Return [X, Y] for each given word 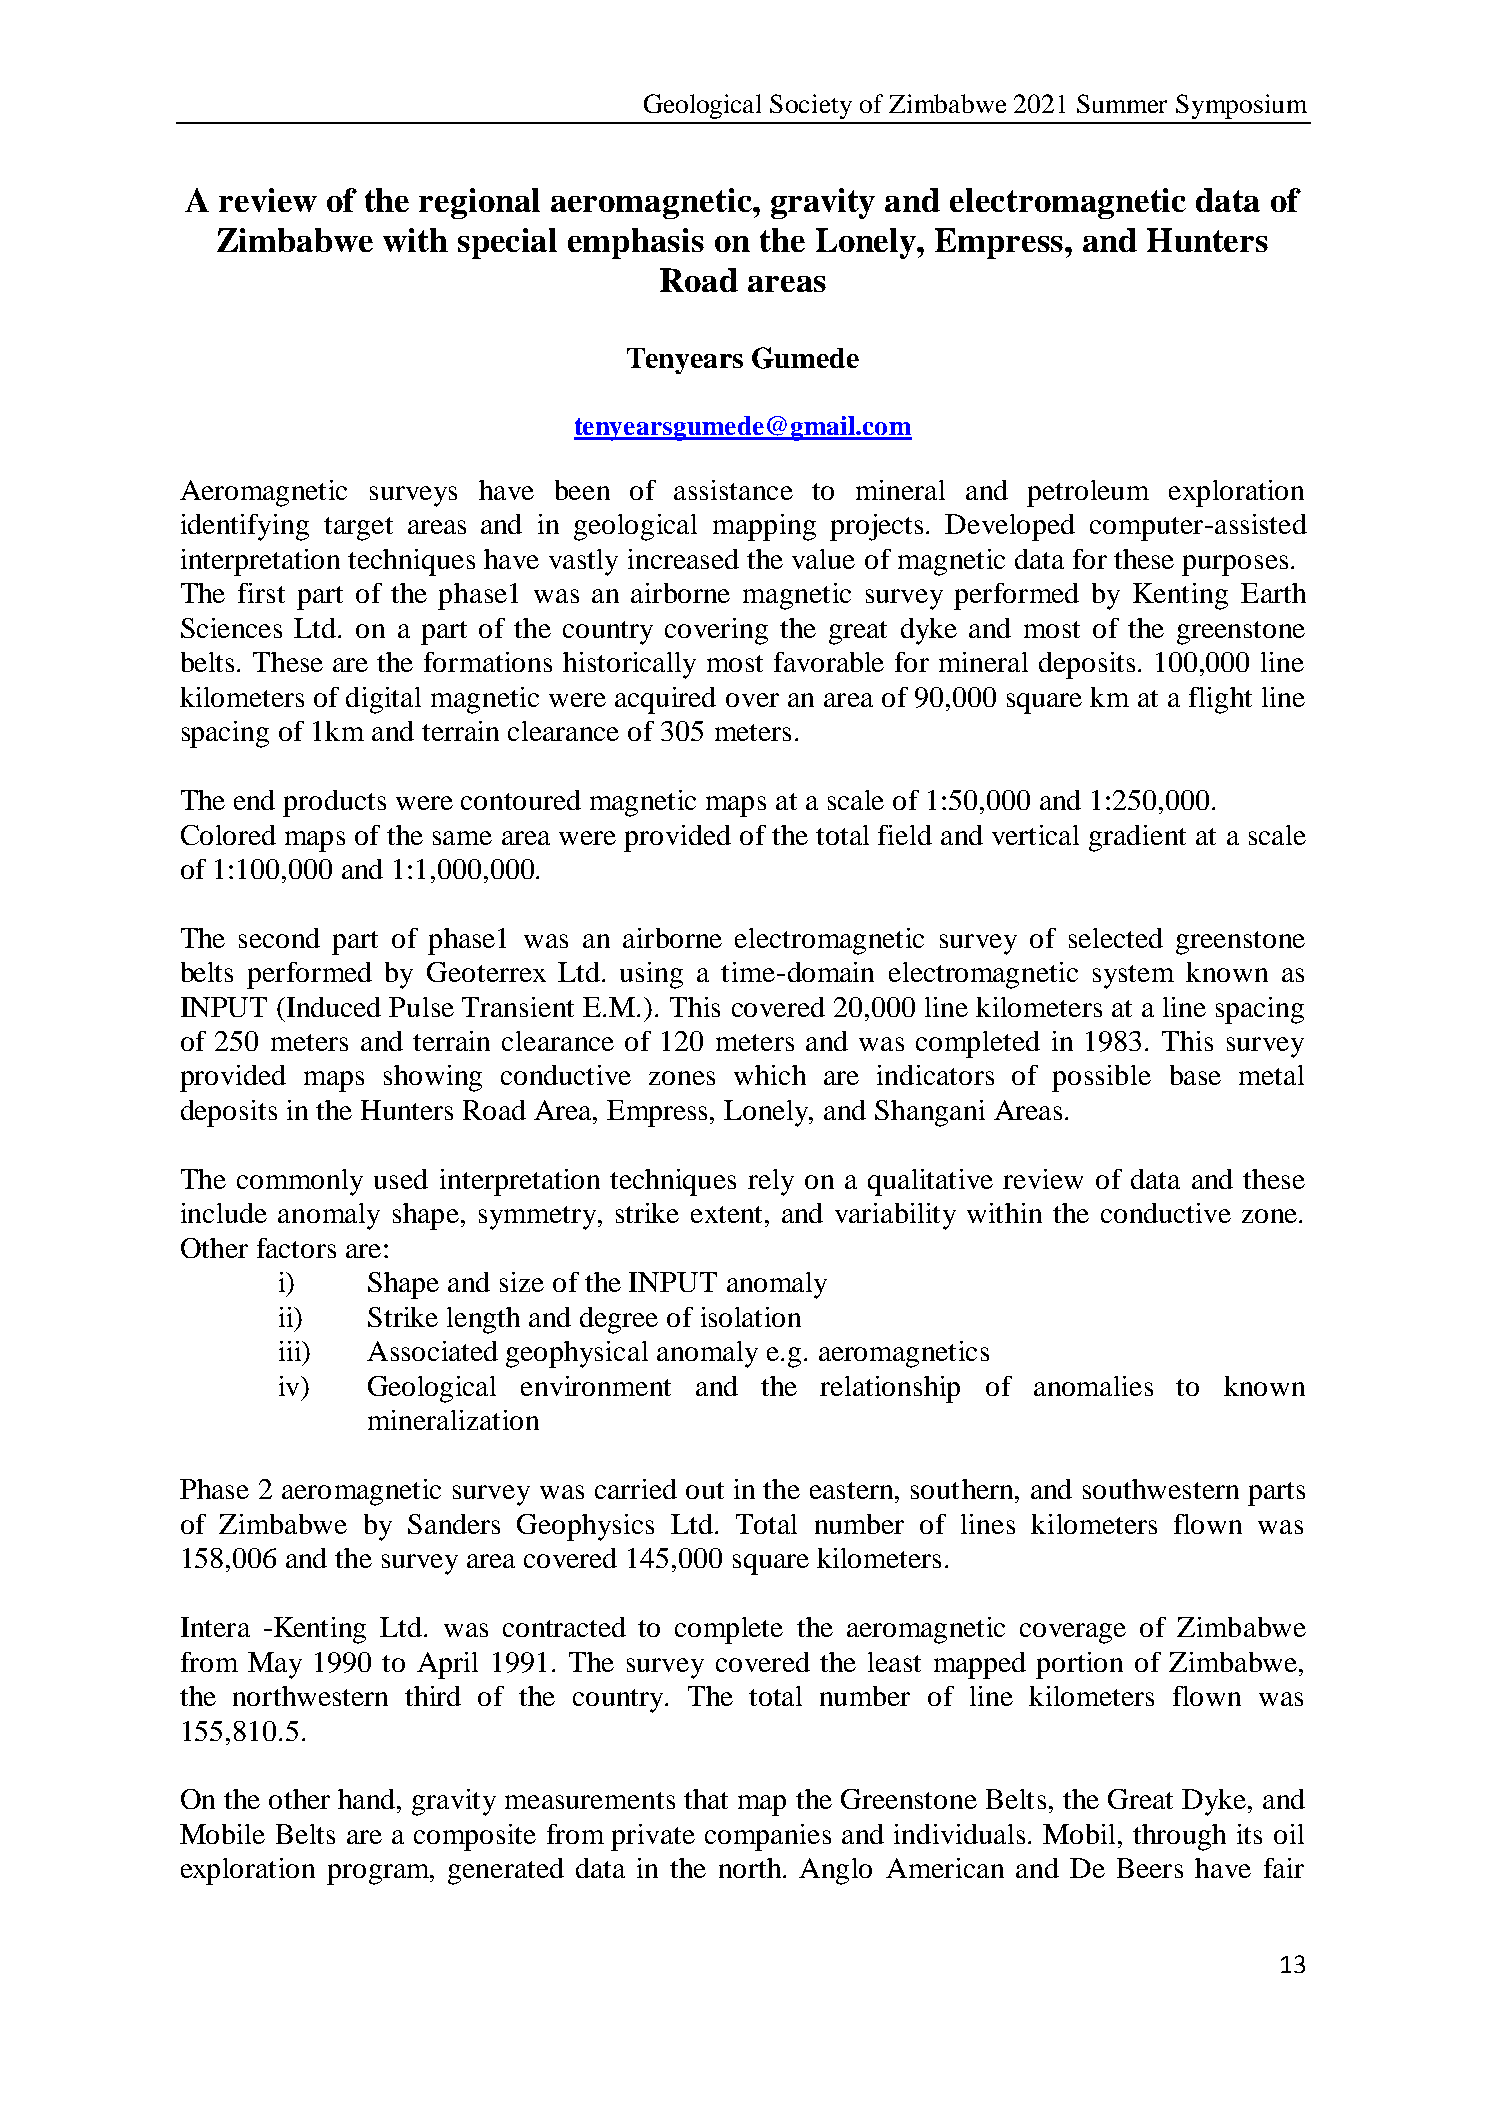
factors [296, 1248]
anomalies [1093, 1386]
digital [383, 700]
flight [1220, 700]
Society [811, 106]
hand [368, 1799]
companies [768, 1837]
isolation [751, 1317]
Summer [1122, 103]
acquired [665, 700]
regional [479, 203]
